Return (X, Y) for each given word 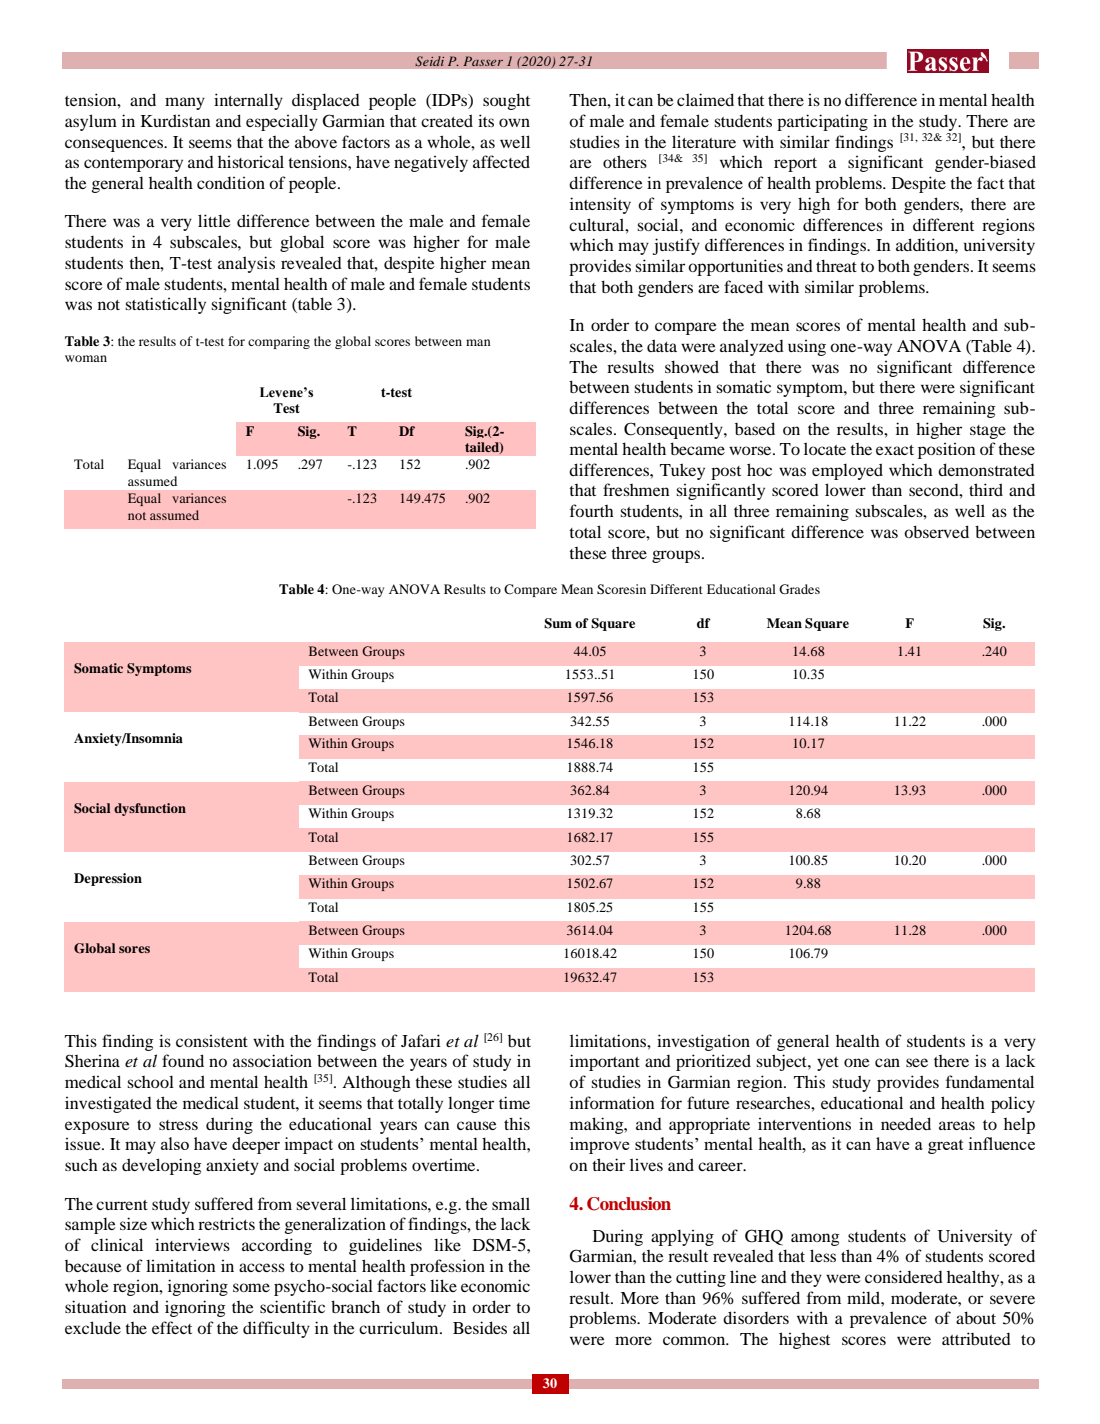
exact (895, 450)
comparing (279, 342)
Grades (799, 589)
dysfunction (150, 809)
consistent (212, 1041)
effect (172, 1327)
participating (822, 122)
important (605, 1062)
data (662, 345)
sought (506, 101)
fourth (592, 510)
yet (828, 1064)
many (185, 103)
